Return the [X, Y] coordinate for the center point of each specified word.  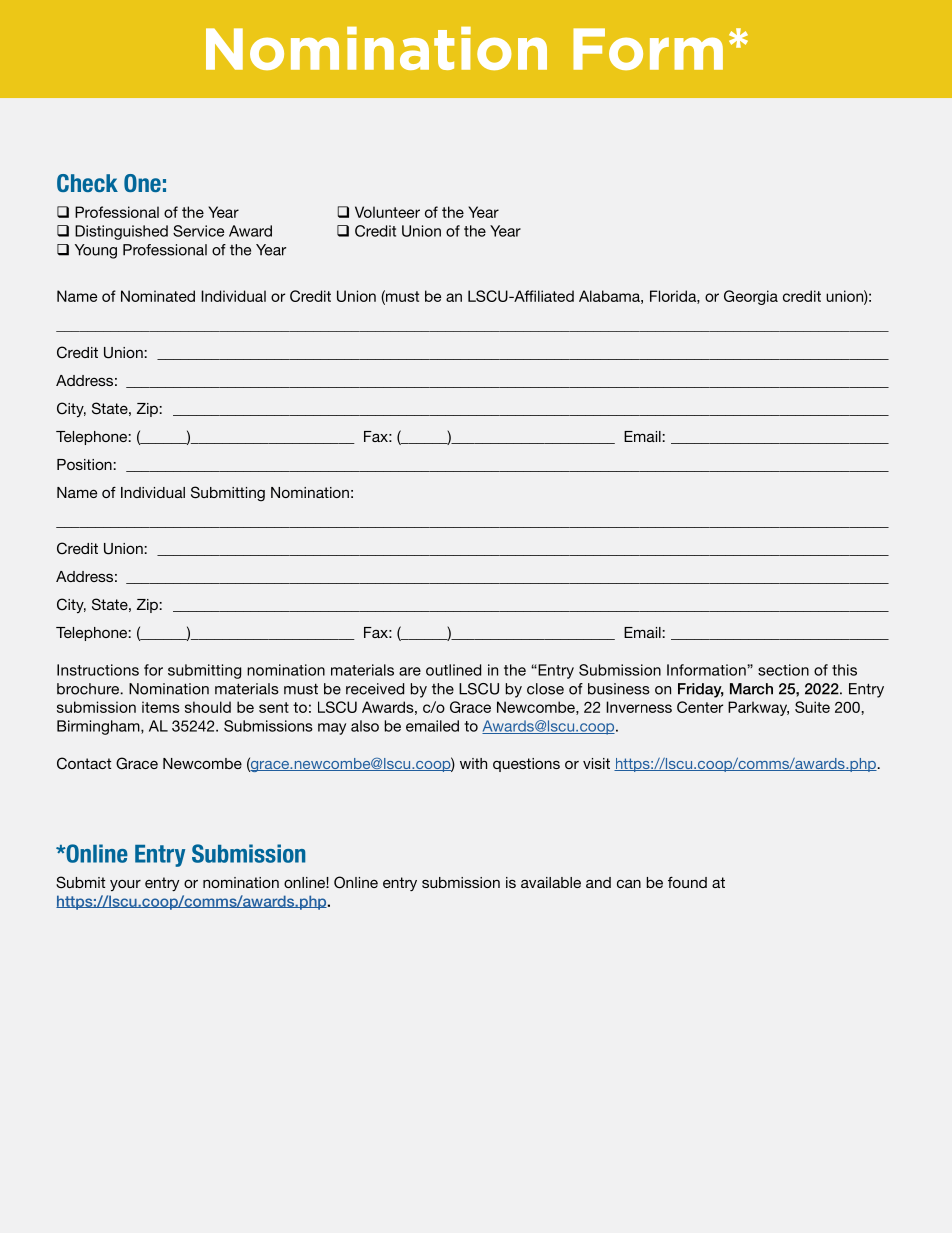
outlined [453, 670]
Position [84, 464]
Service [198, 231]
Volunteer [387, 212]
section [783, 670]
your [125, 885]
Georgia [751, 297]
